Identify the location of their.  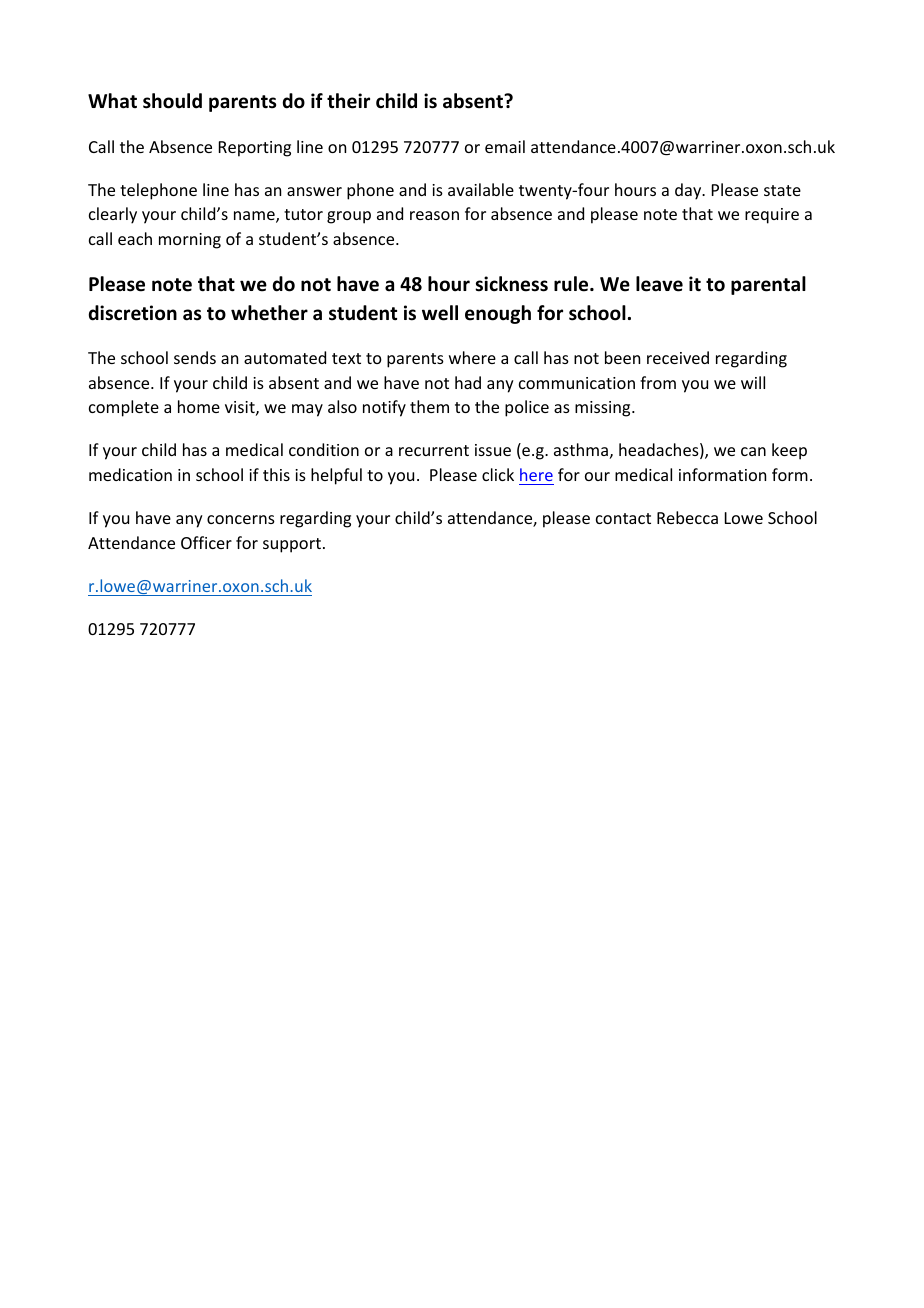
(348, 101).
